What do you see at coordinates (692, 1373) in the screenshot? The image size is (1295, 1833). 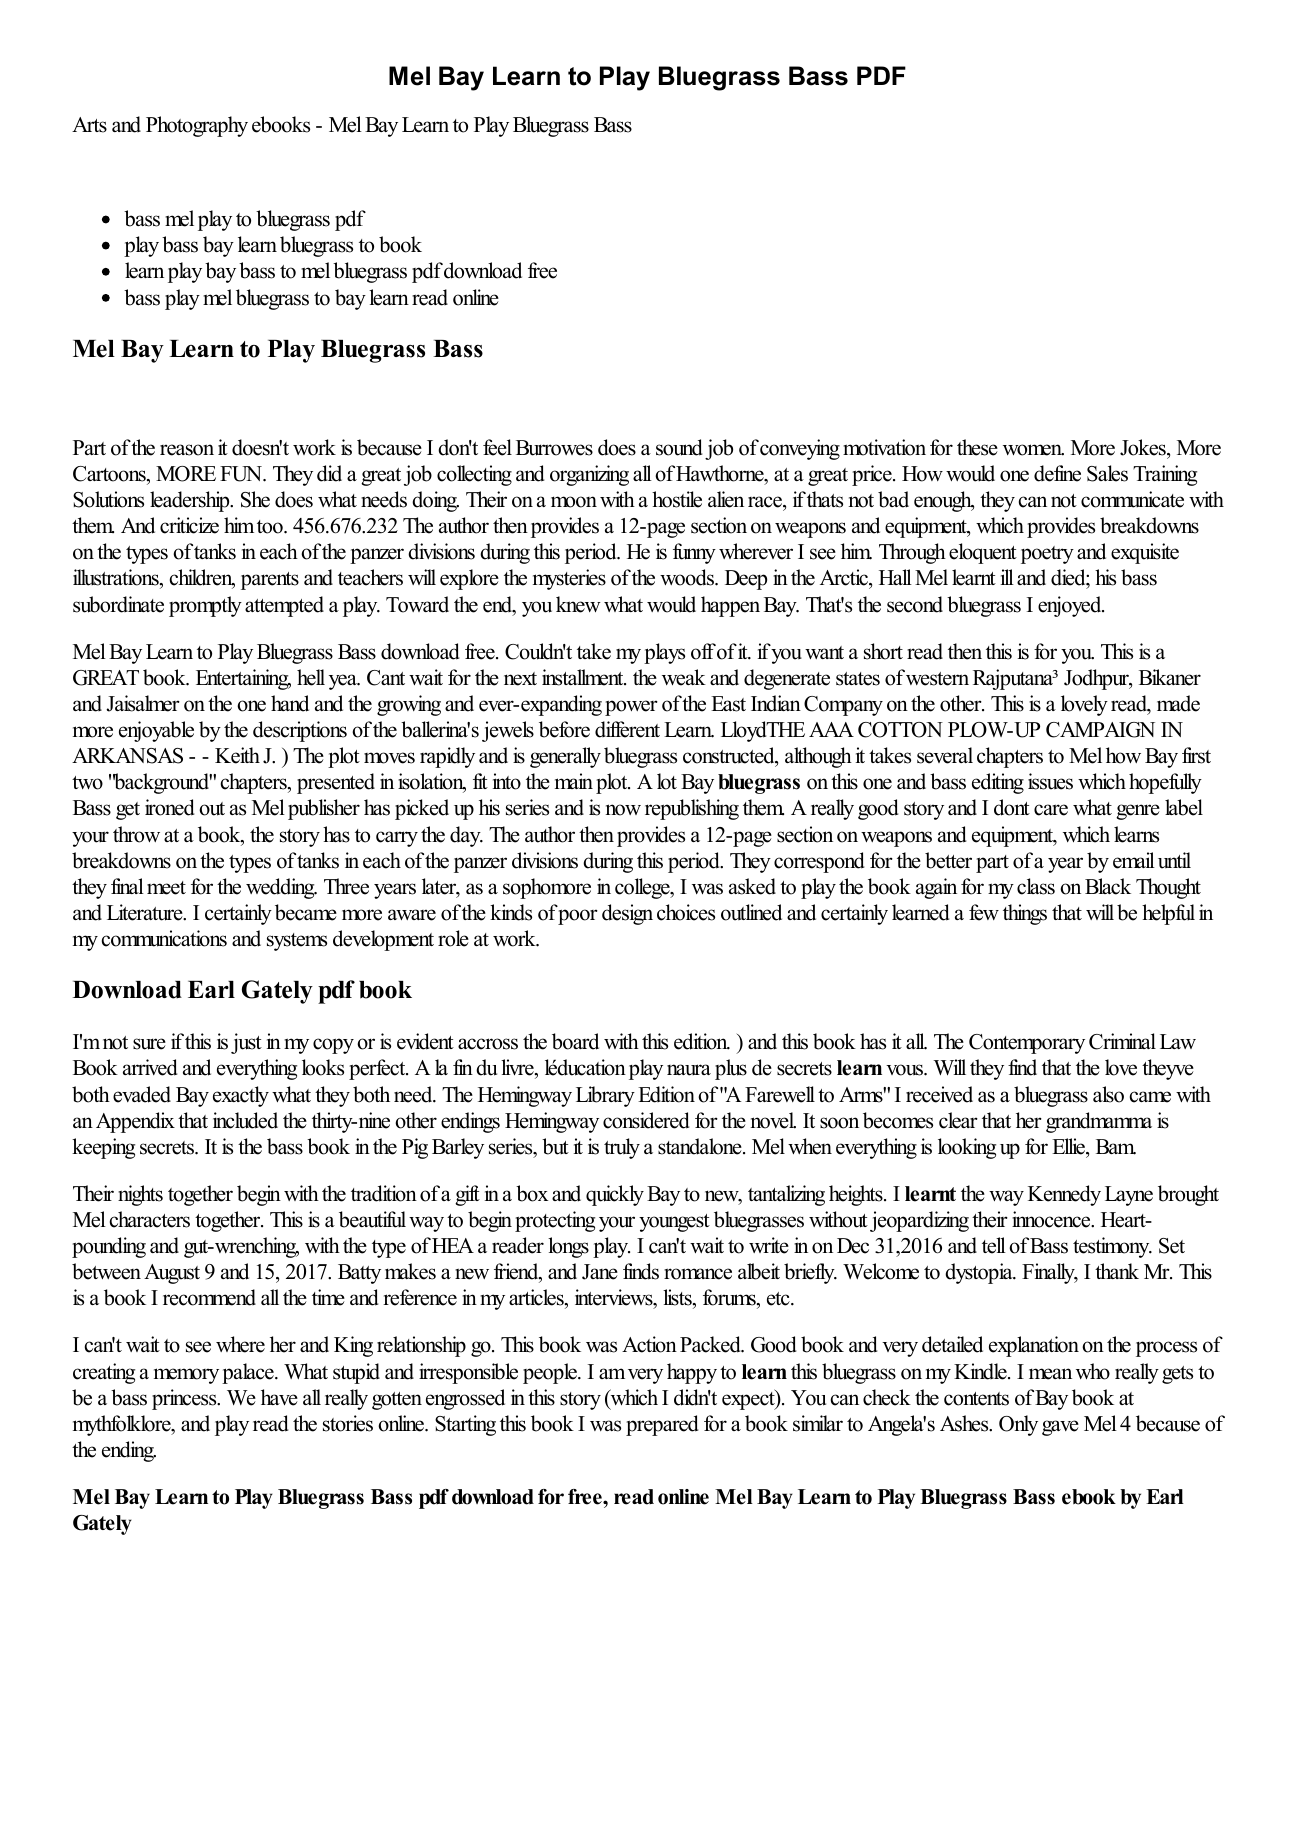 I see `happy` at bounding box center [692, 1373].
